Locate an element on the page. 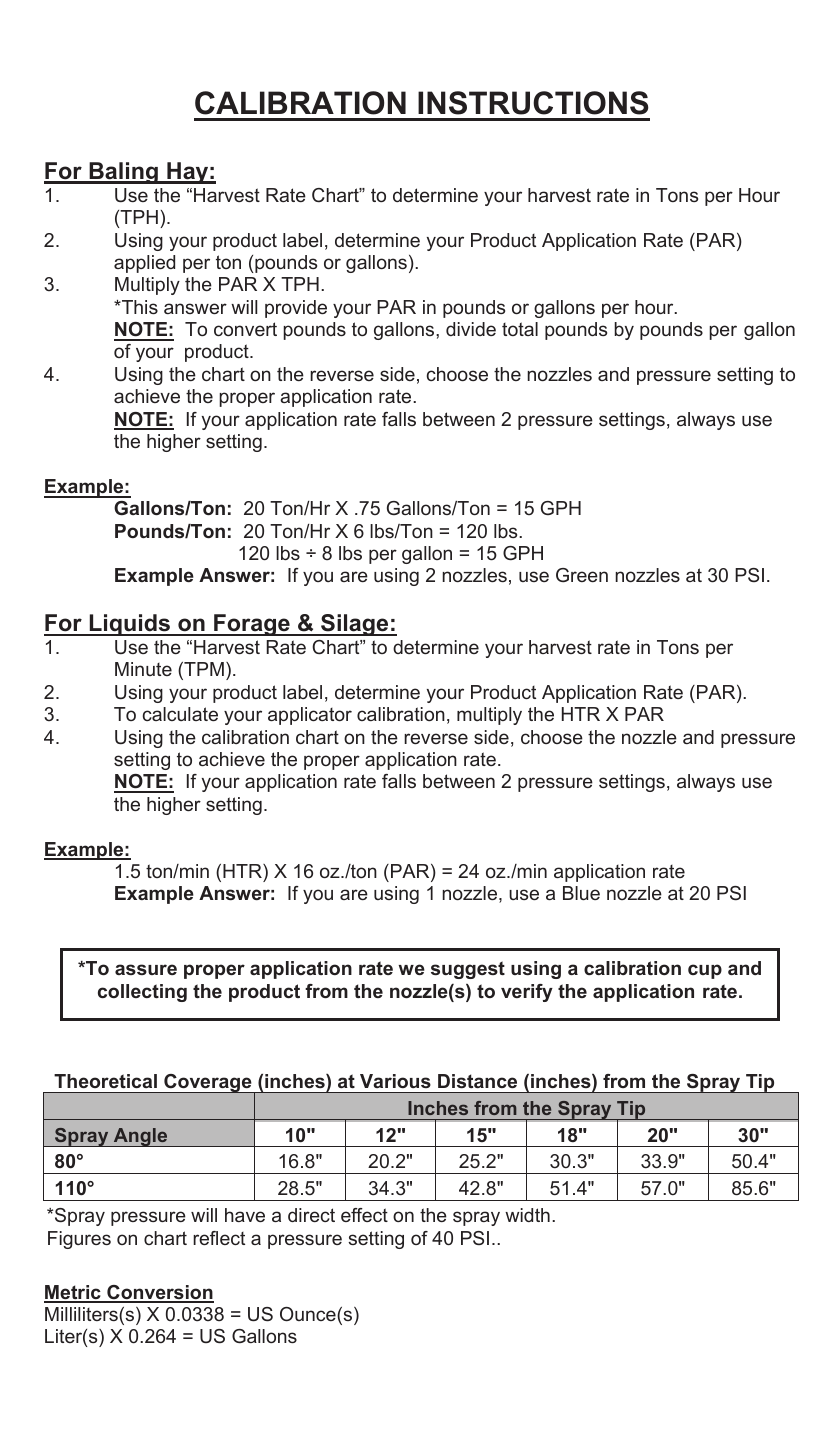  Green is located at coordinates (582, 575).
